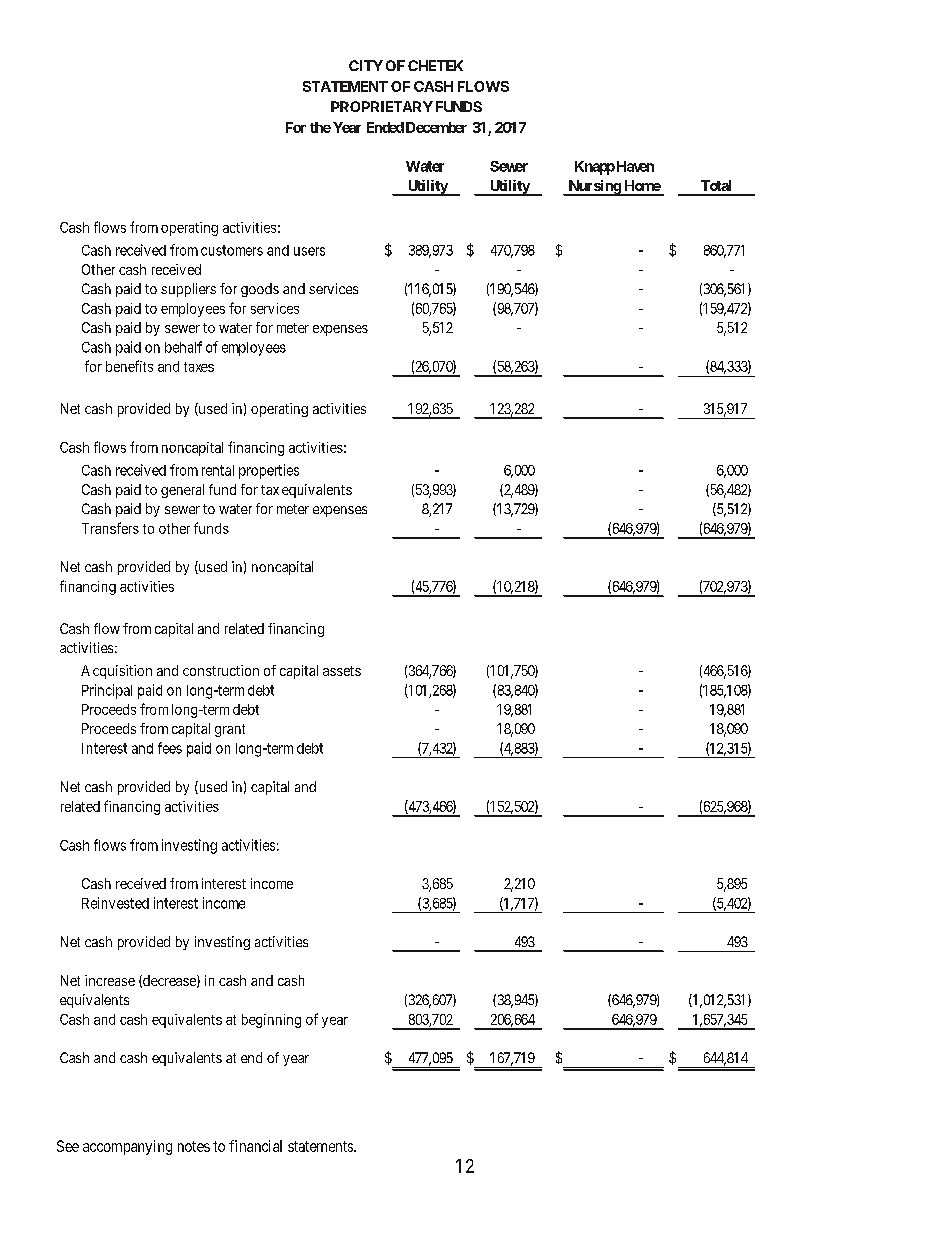 This screenshot has height=1233, width=952. I want to click on Knapp, so click(595, 168).
